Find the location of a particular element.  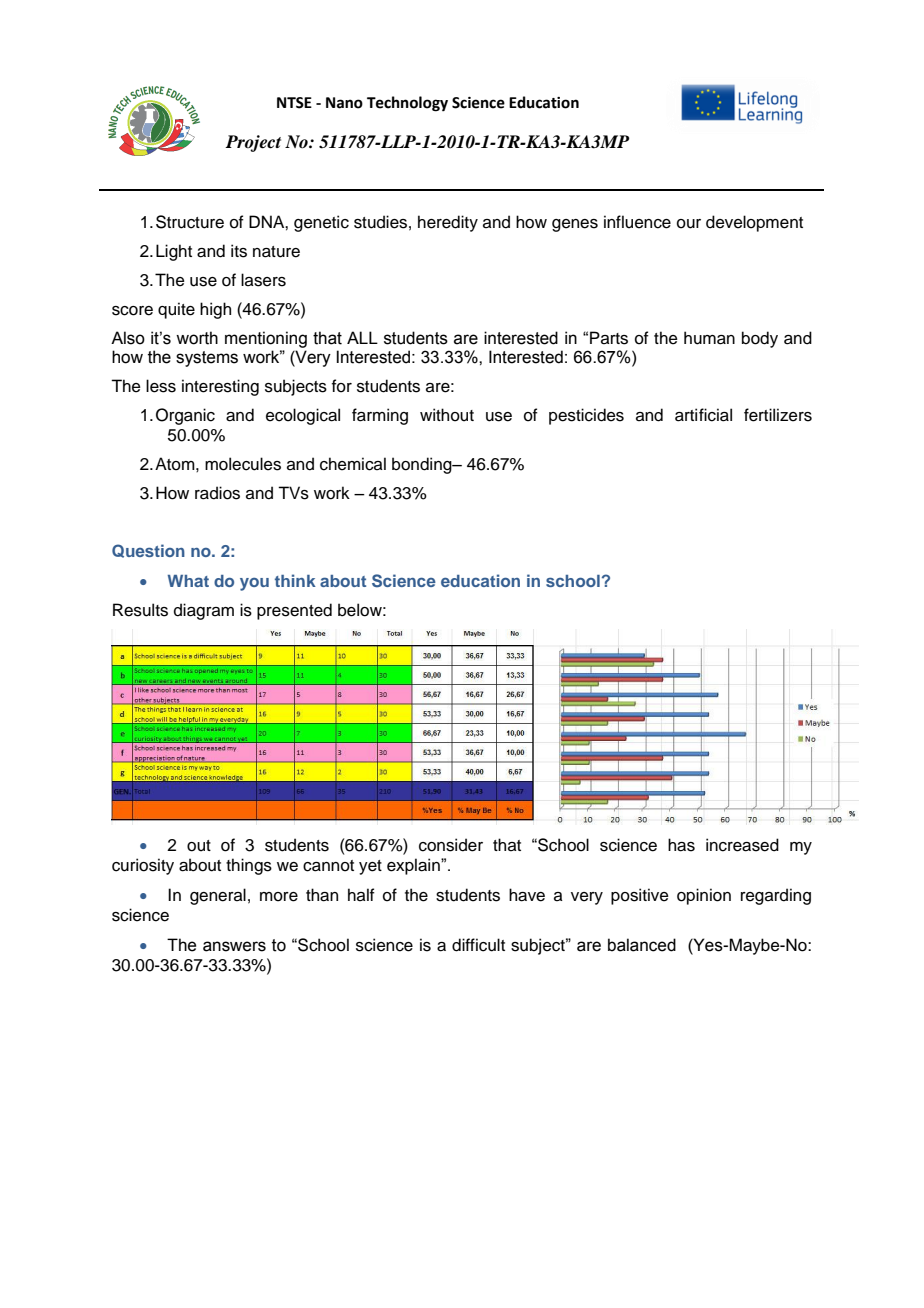

worth is located at coordinates (197, 338).
